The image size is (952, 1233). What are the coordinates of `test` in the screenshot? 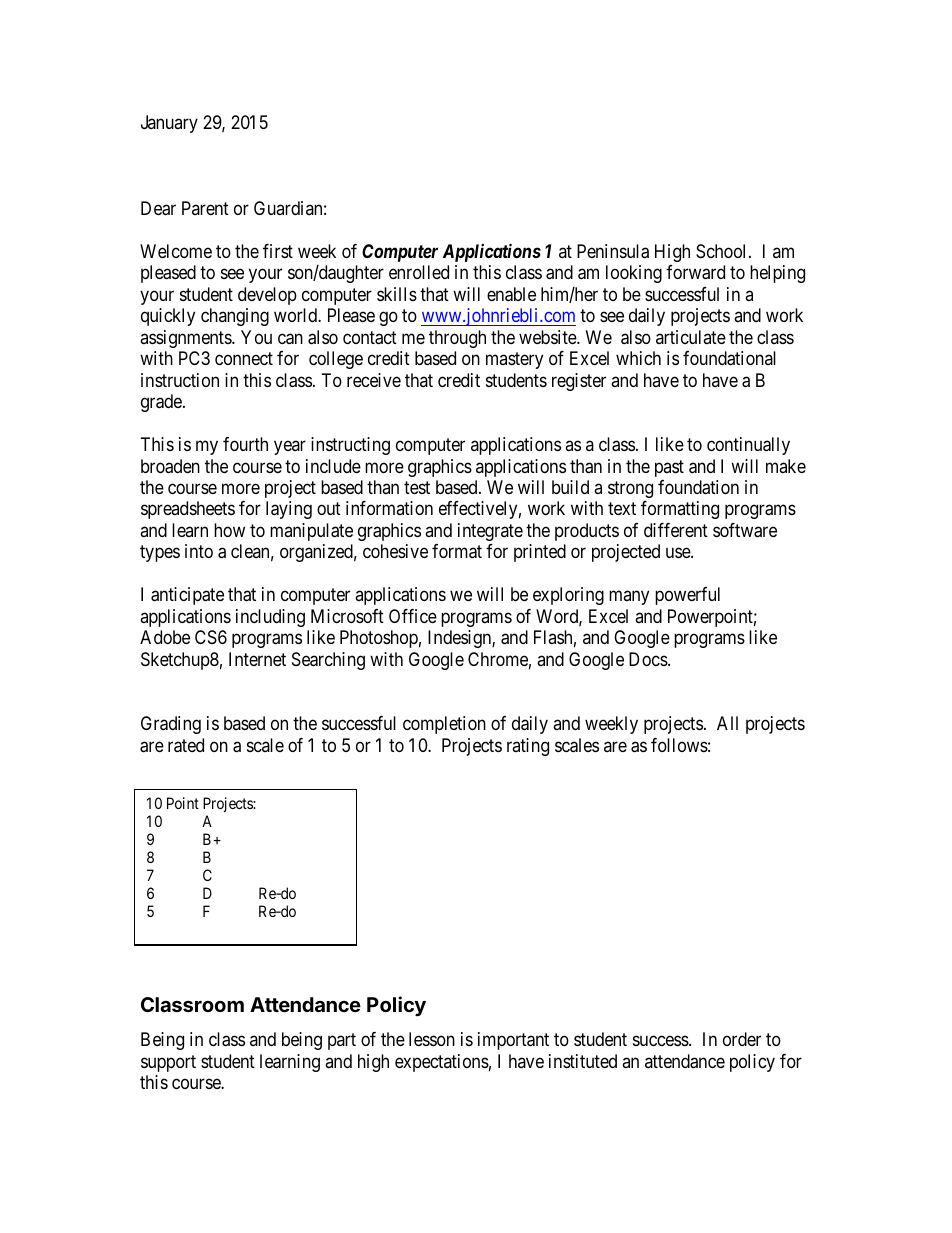 It's located at (417, 487).
